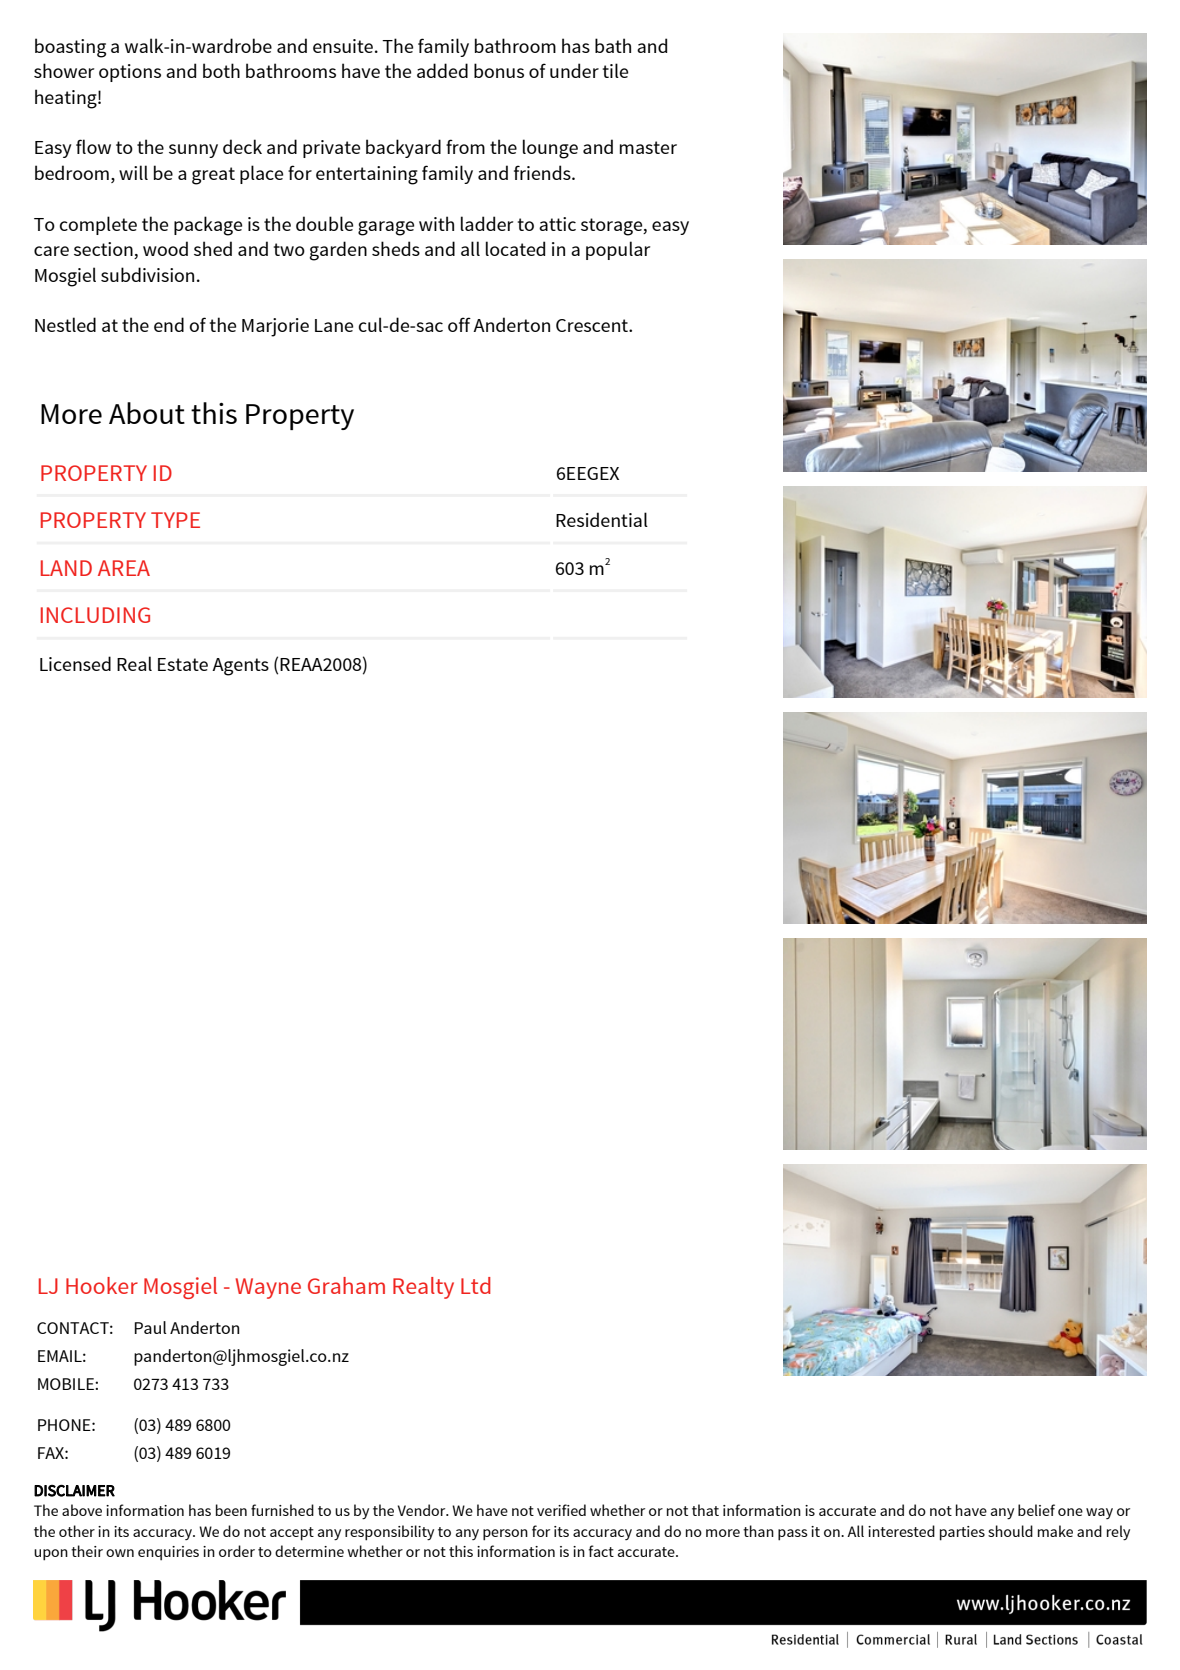 The width and height of the page is (1180, 1670). I want to click on under, so click(574, 70).
